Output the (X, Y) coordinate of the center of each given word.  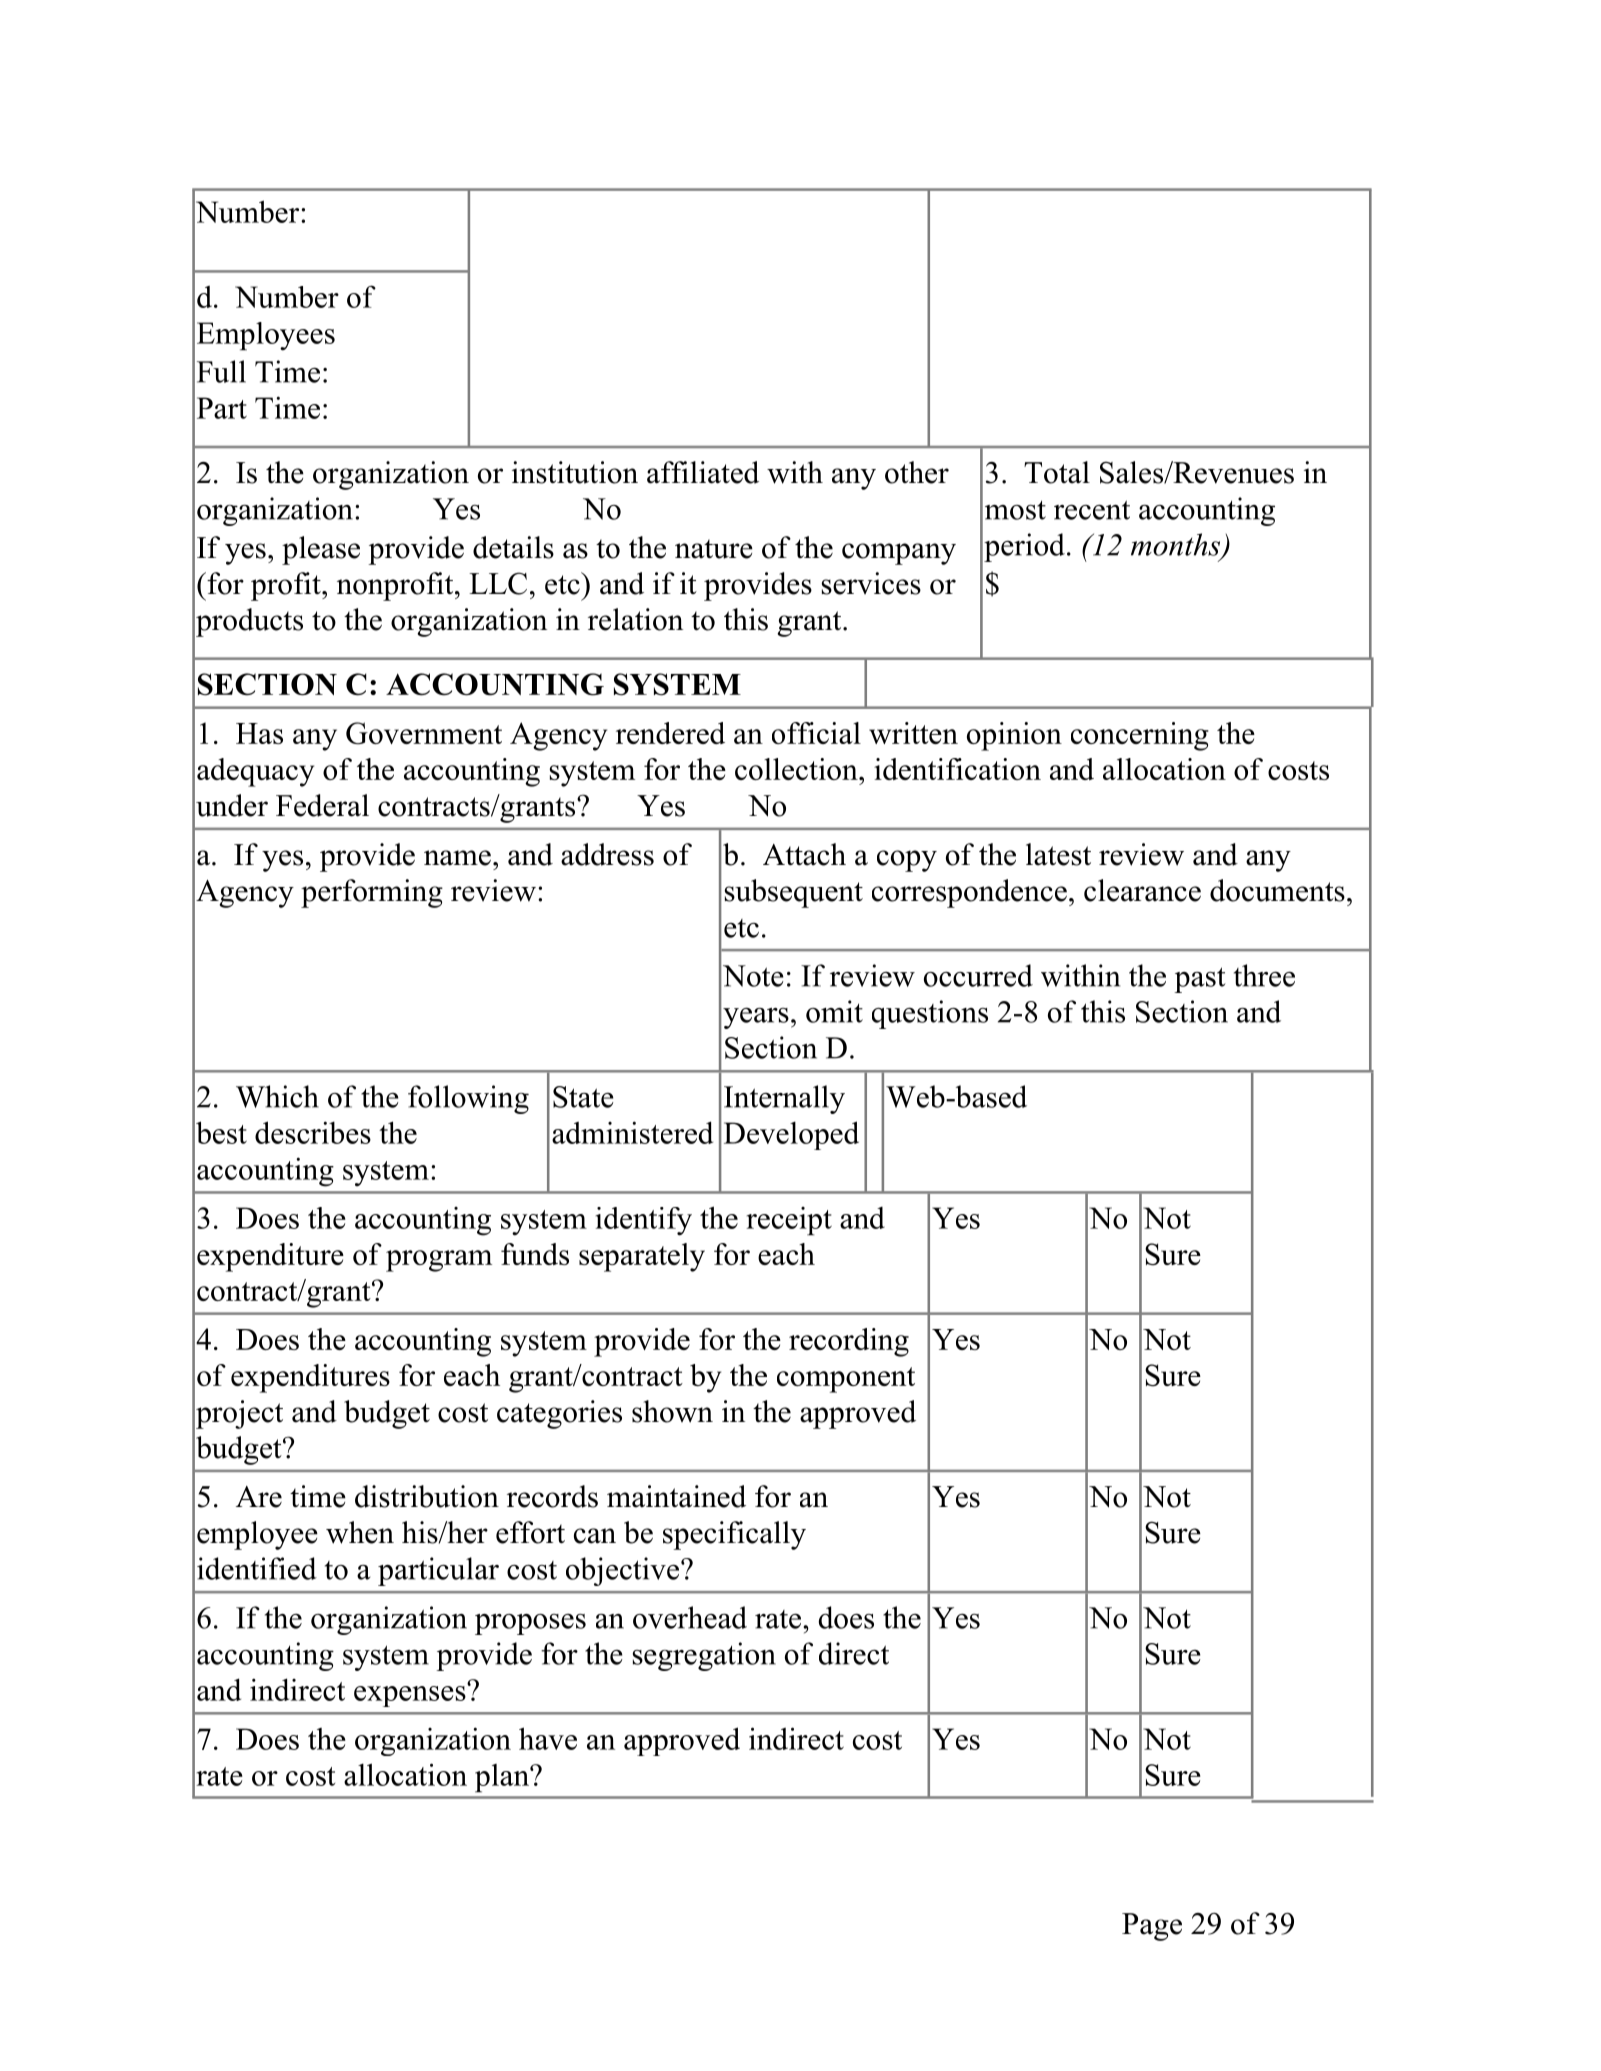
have (548, 1738)
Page (1152, 1927)
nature (714, 549)
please (321, 550)
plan (503, 1778)
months (1177, 545)
